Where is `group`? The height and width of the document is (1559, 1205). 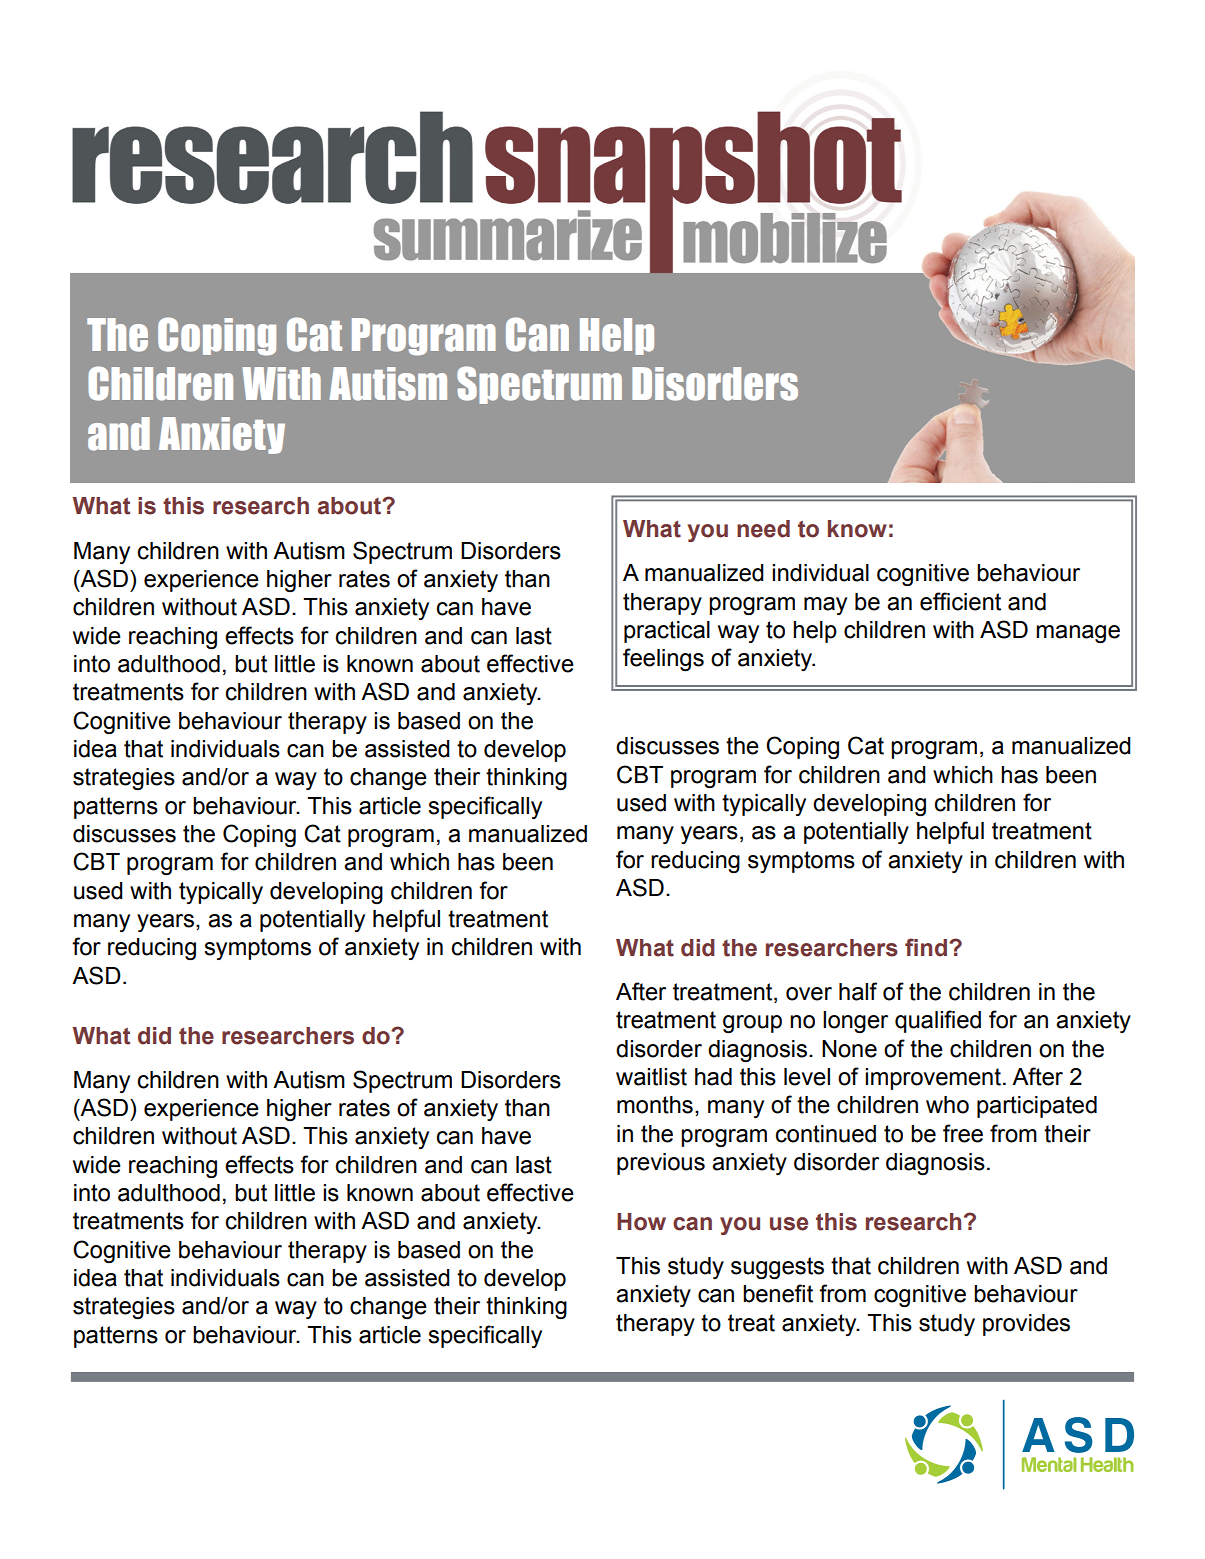
group is located at coordinates (752, 1024).
